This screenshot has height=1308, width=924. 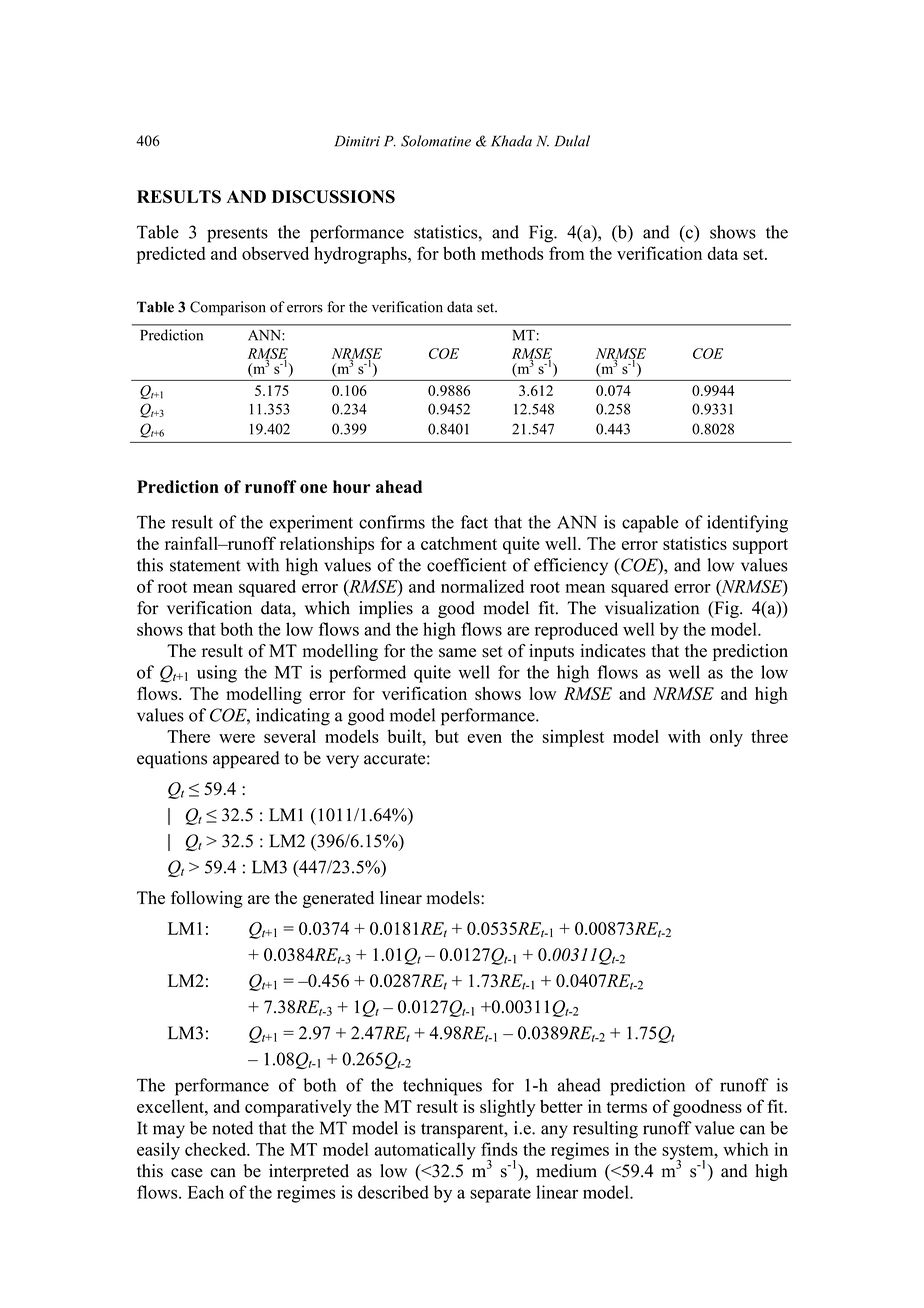 I want to click on finds, so click(x=499, y=1149).
